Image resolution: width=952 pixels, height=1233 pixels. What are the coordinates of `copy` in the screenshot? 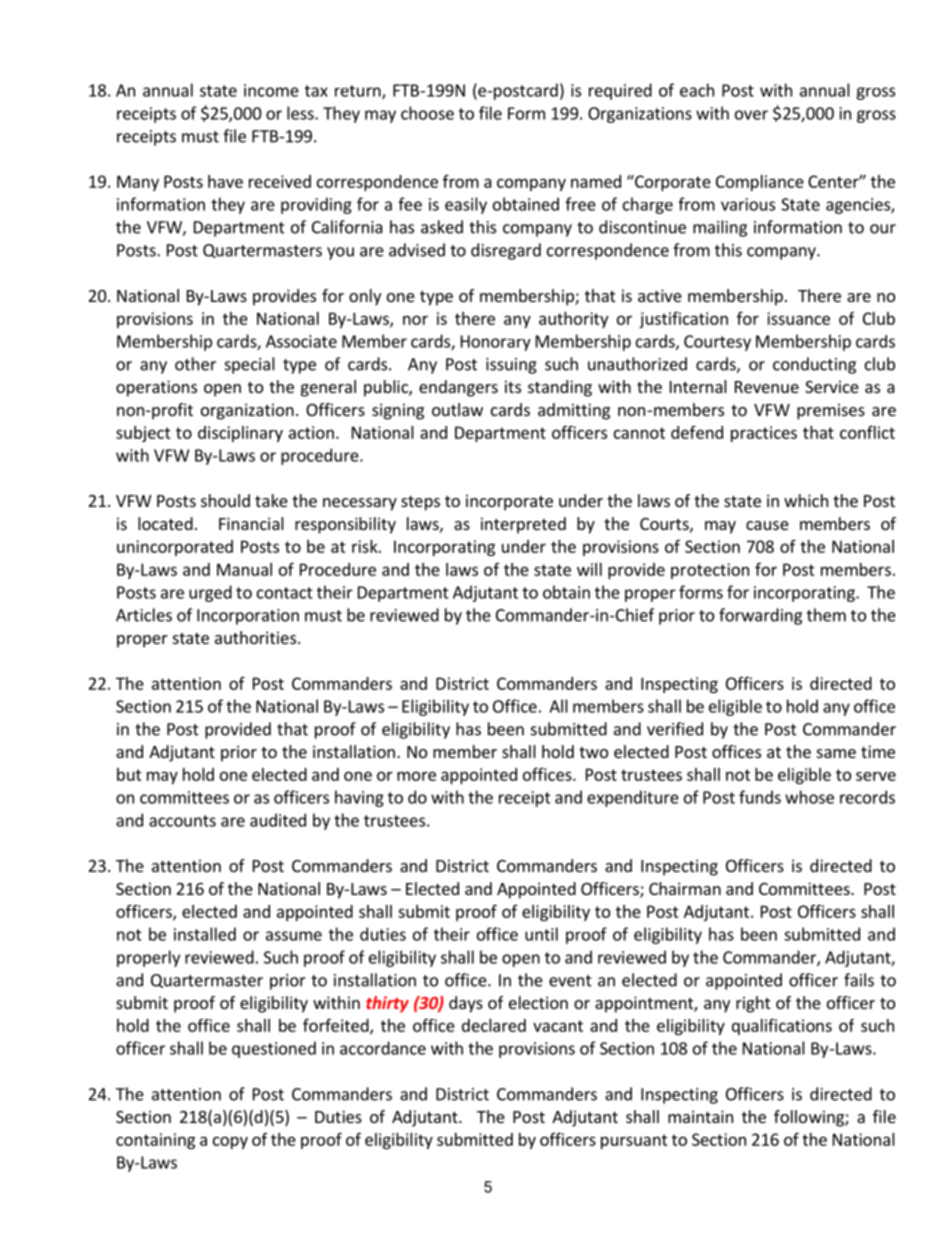 It's located at (230, 1142).
